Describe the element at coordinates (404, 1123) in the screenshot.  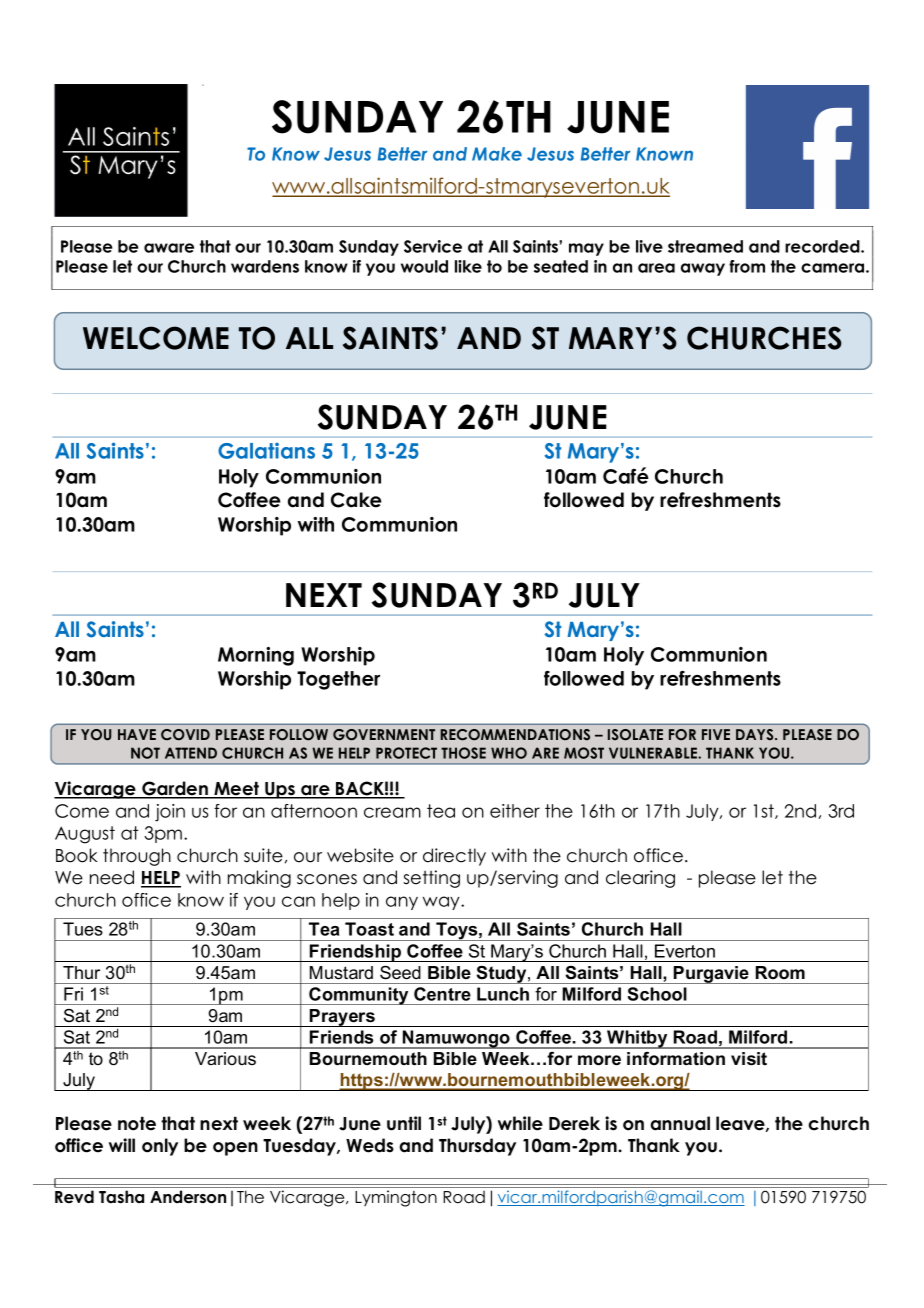
I see `until` at that location.
